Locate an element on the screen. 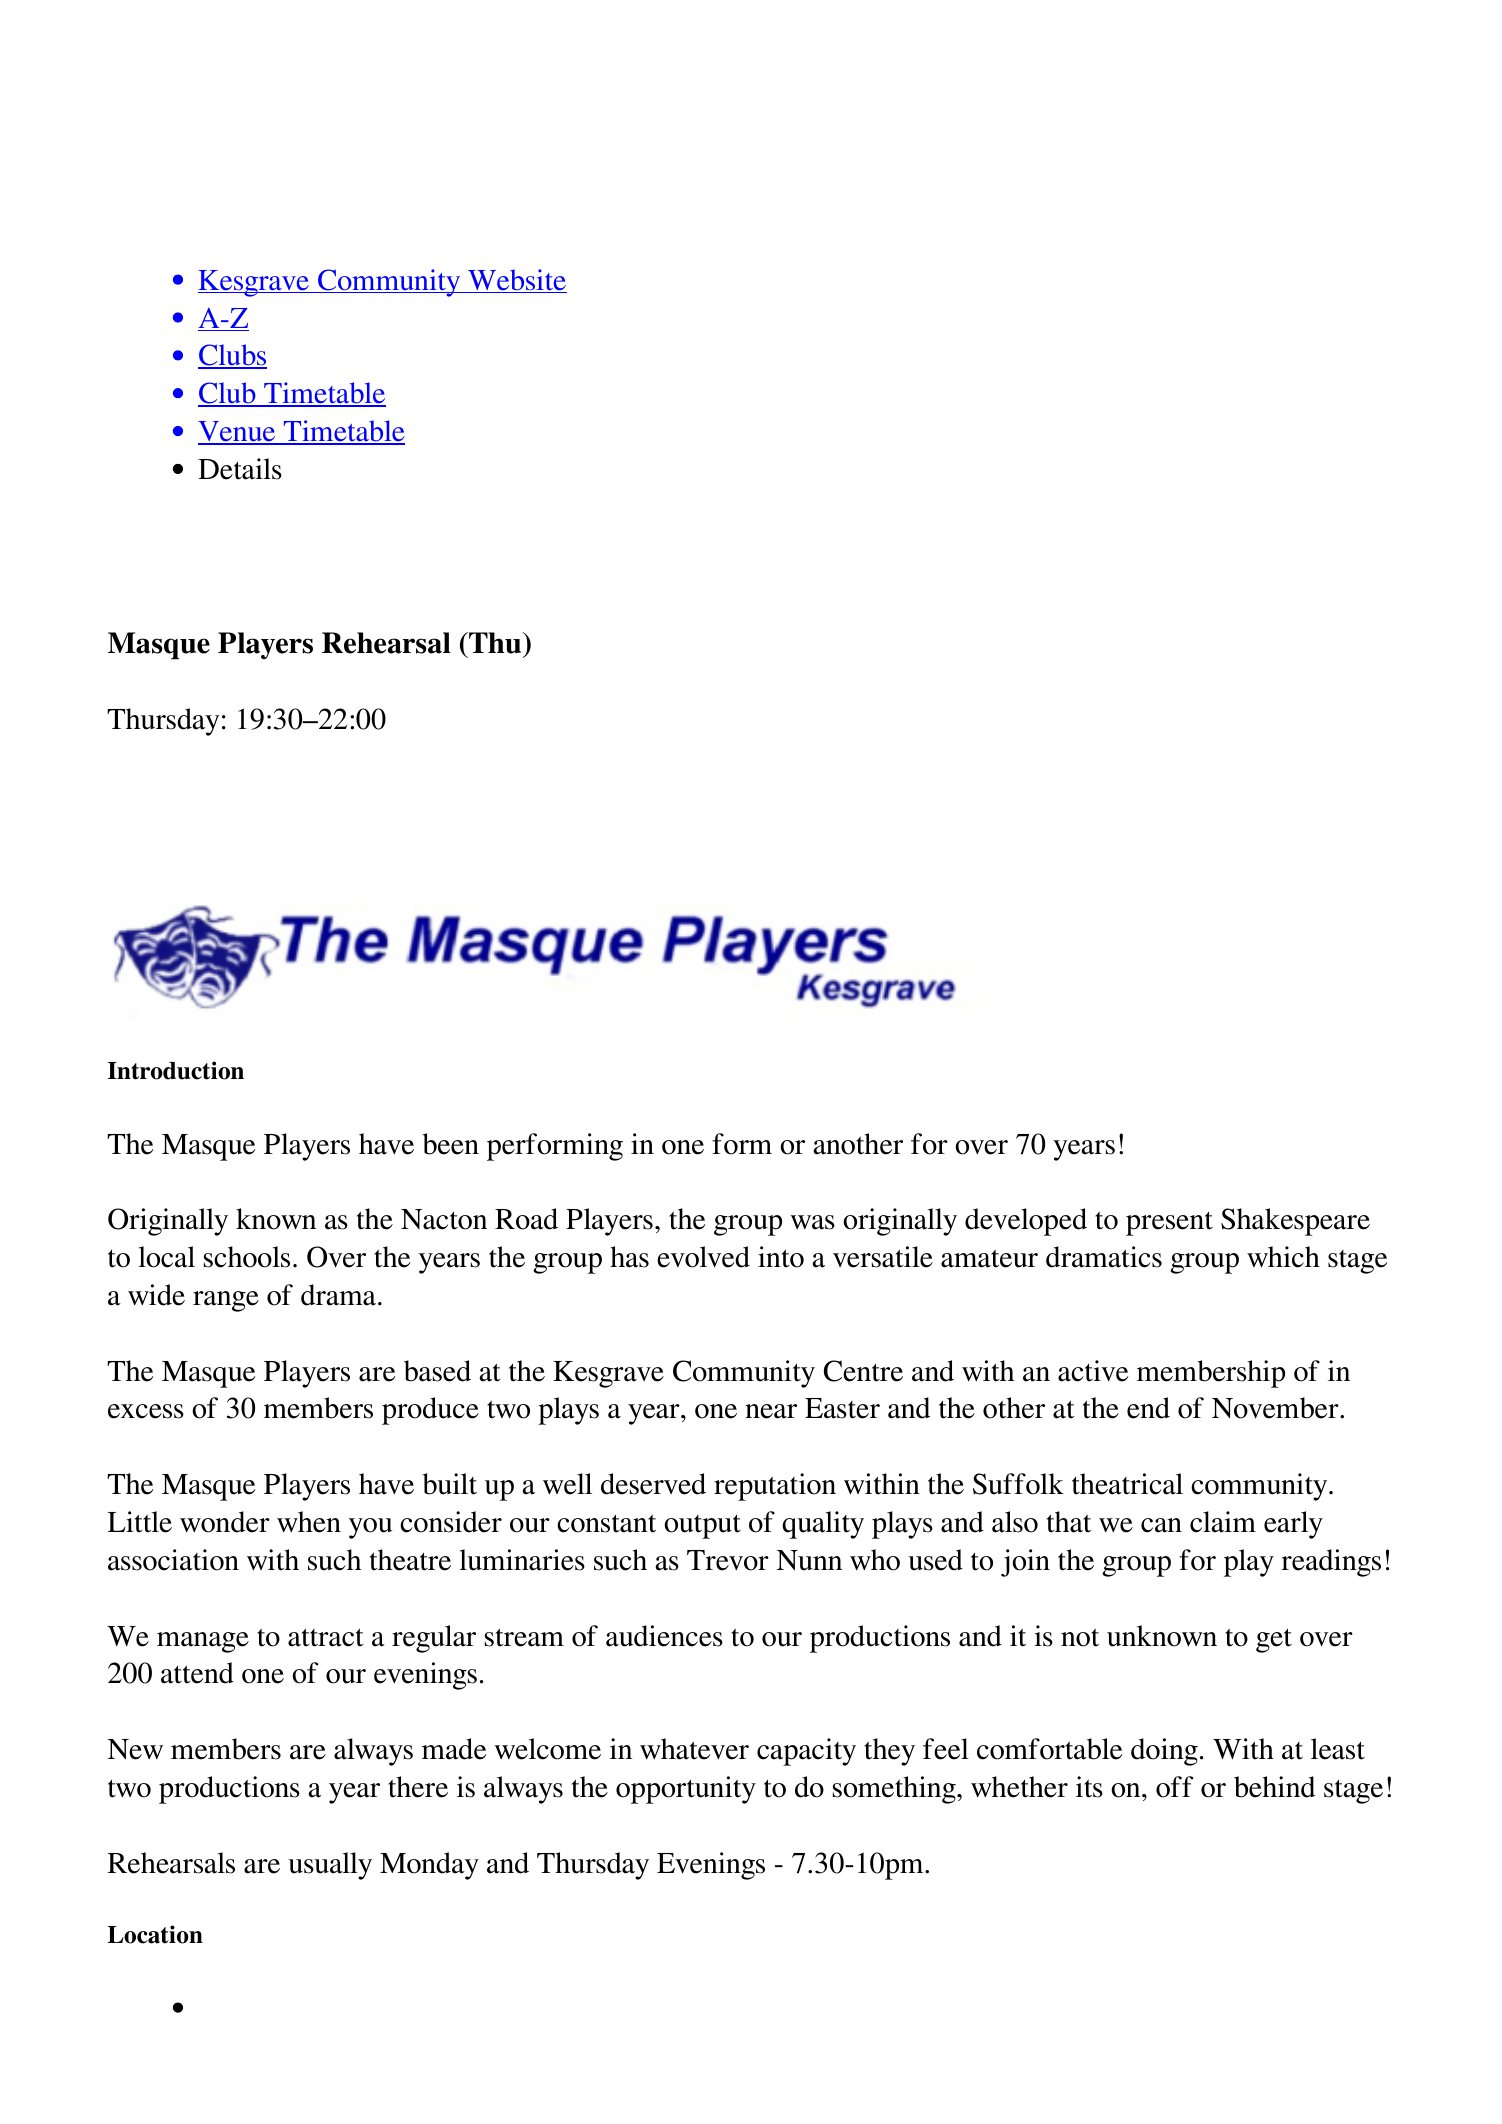 The image size is (1502, 2124). usually is located at coordinates (330, 1866).
